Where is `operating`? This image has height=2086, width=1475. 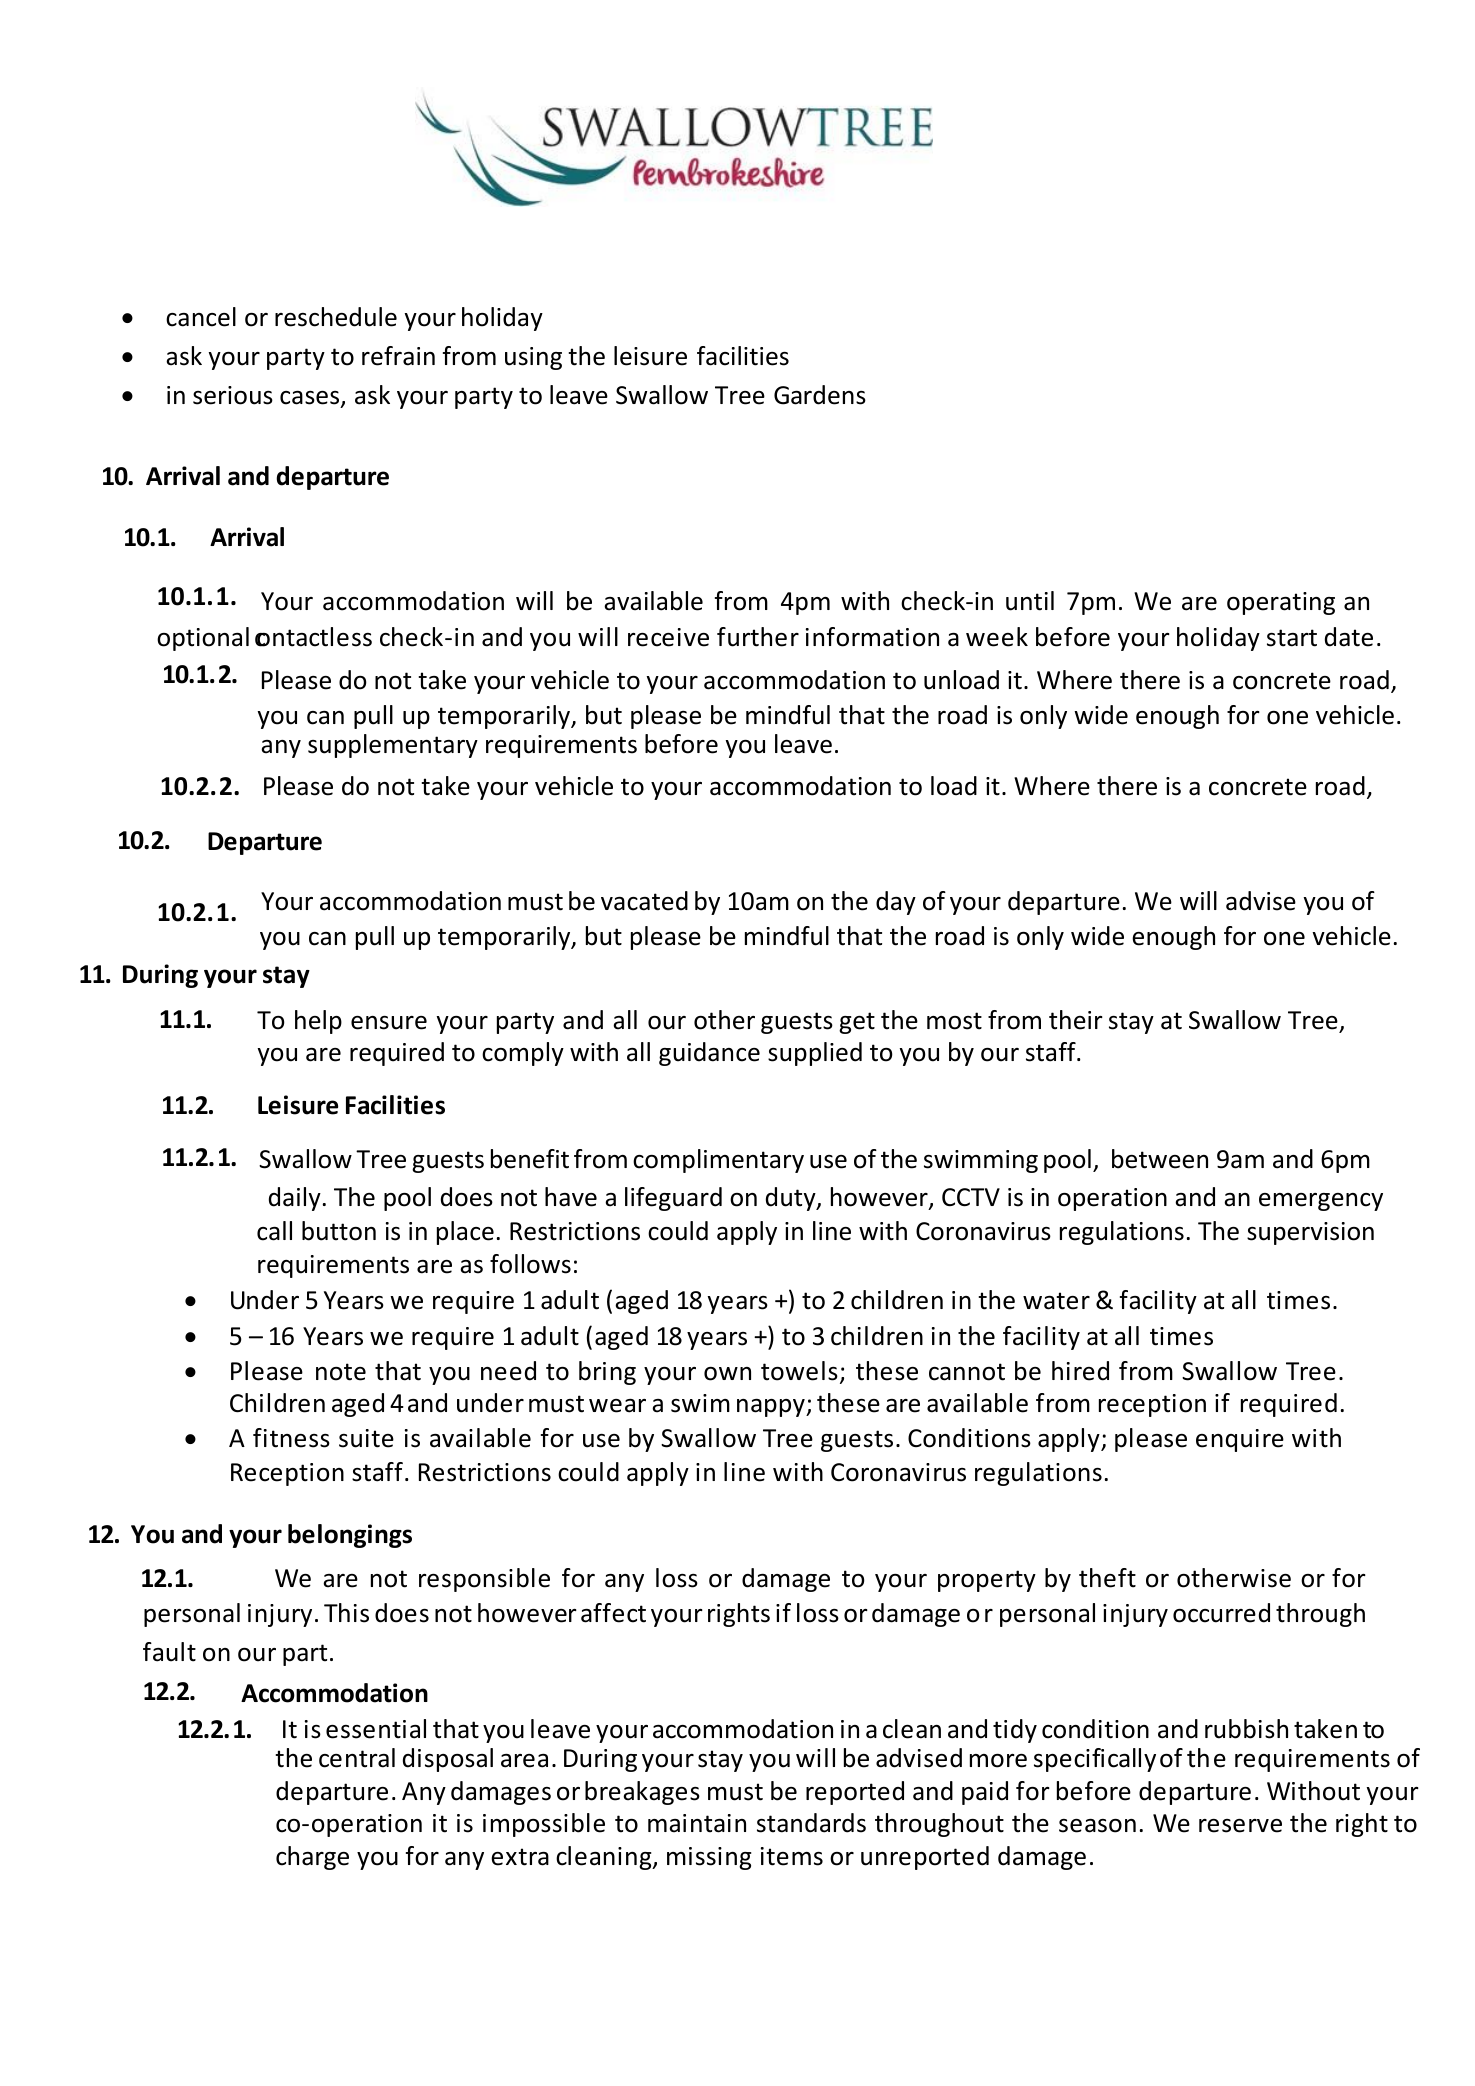 operating is located at coordinates (1281, 603).
